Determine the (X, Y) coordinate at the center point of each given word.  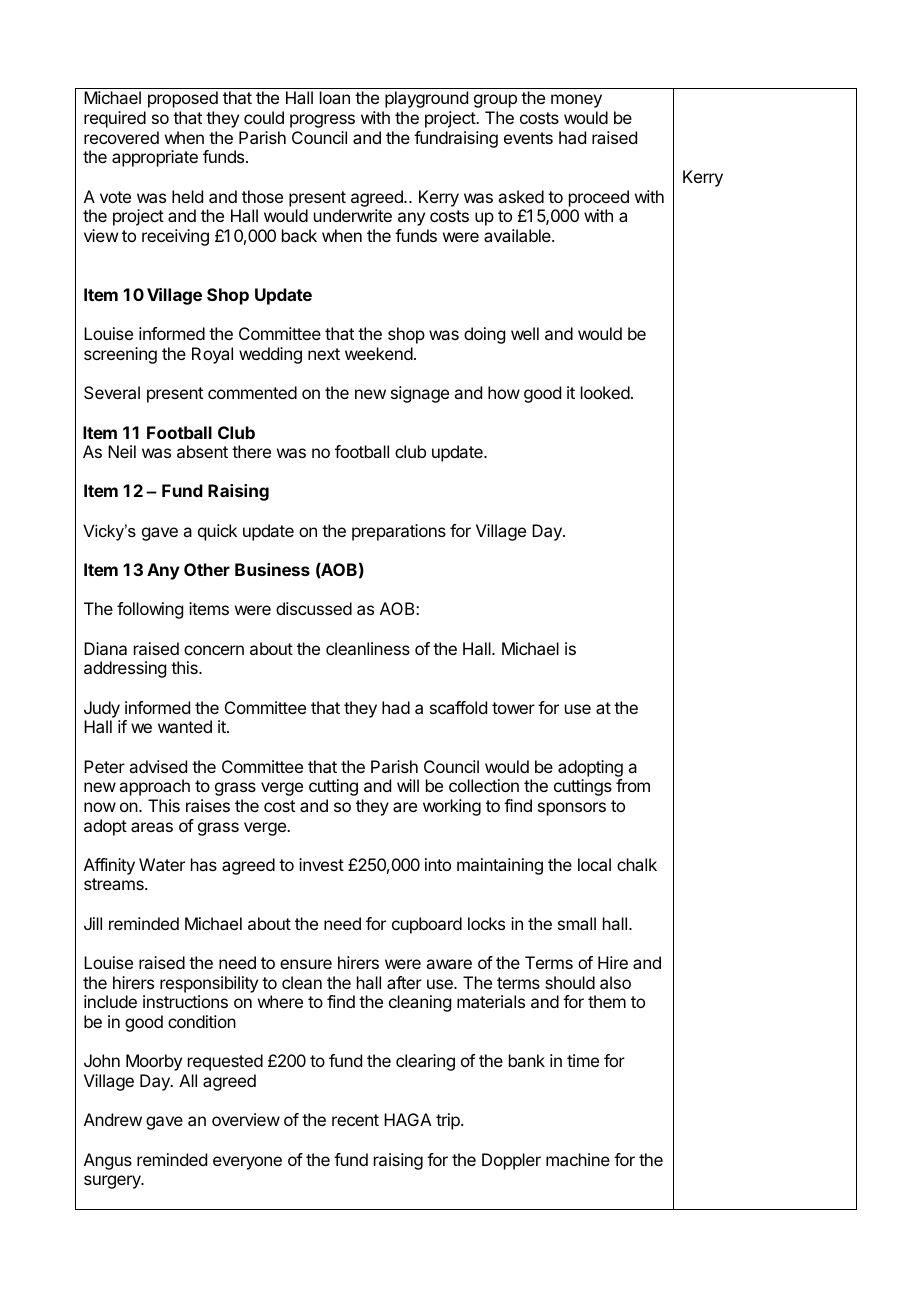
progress (322, 121)
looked (605, 392)
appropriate (155, 158)
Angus (108, 1161)
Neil (122, 451)
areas (152, 827)
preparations (399, 532)
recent (355, 1120)
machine (578, 1159)
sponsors (572, 809)
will (408, 785)
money (576, 101)
